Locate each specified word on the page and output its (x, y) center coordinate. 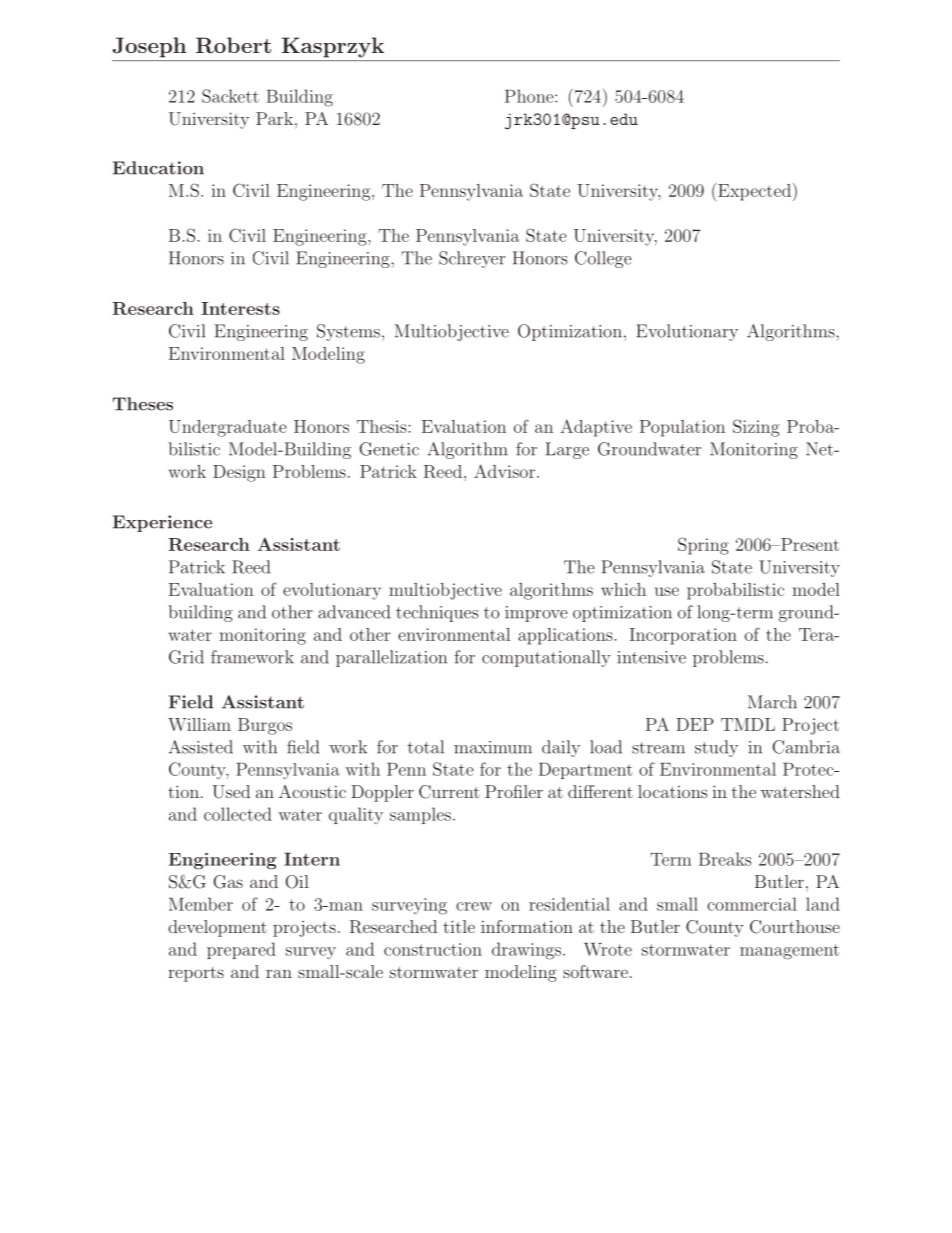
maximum (493, 747)
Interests (240, 308)
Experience (162, 523)
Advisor (504, 471)
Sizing (756, 428)
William (199, 724)
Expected (756, 192)
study (716, 748)
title (459, 926)
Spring (703, 546)
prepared (241, 950)
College (603, 259)
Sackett (230, 96)
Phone (530, 96)
